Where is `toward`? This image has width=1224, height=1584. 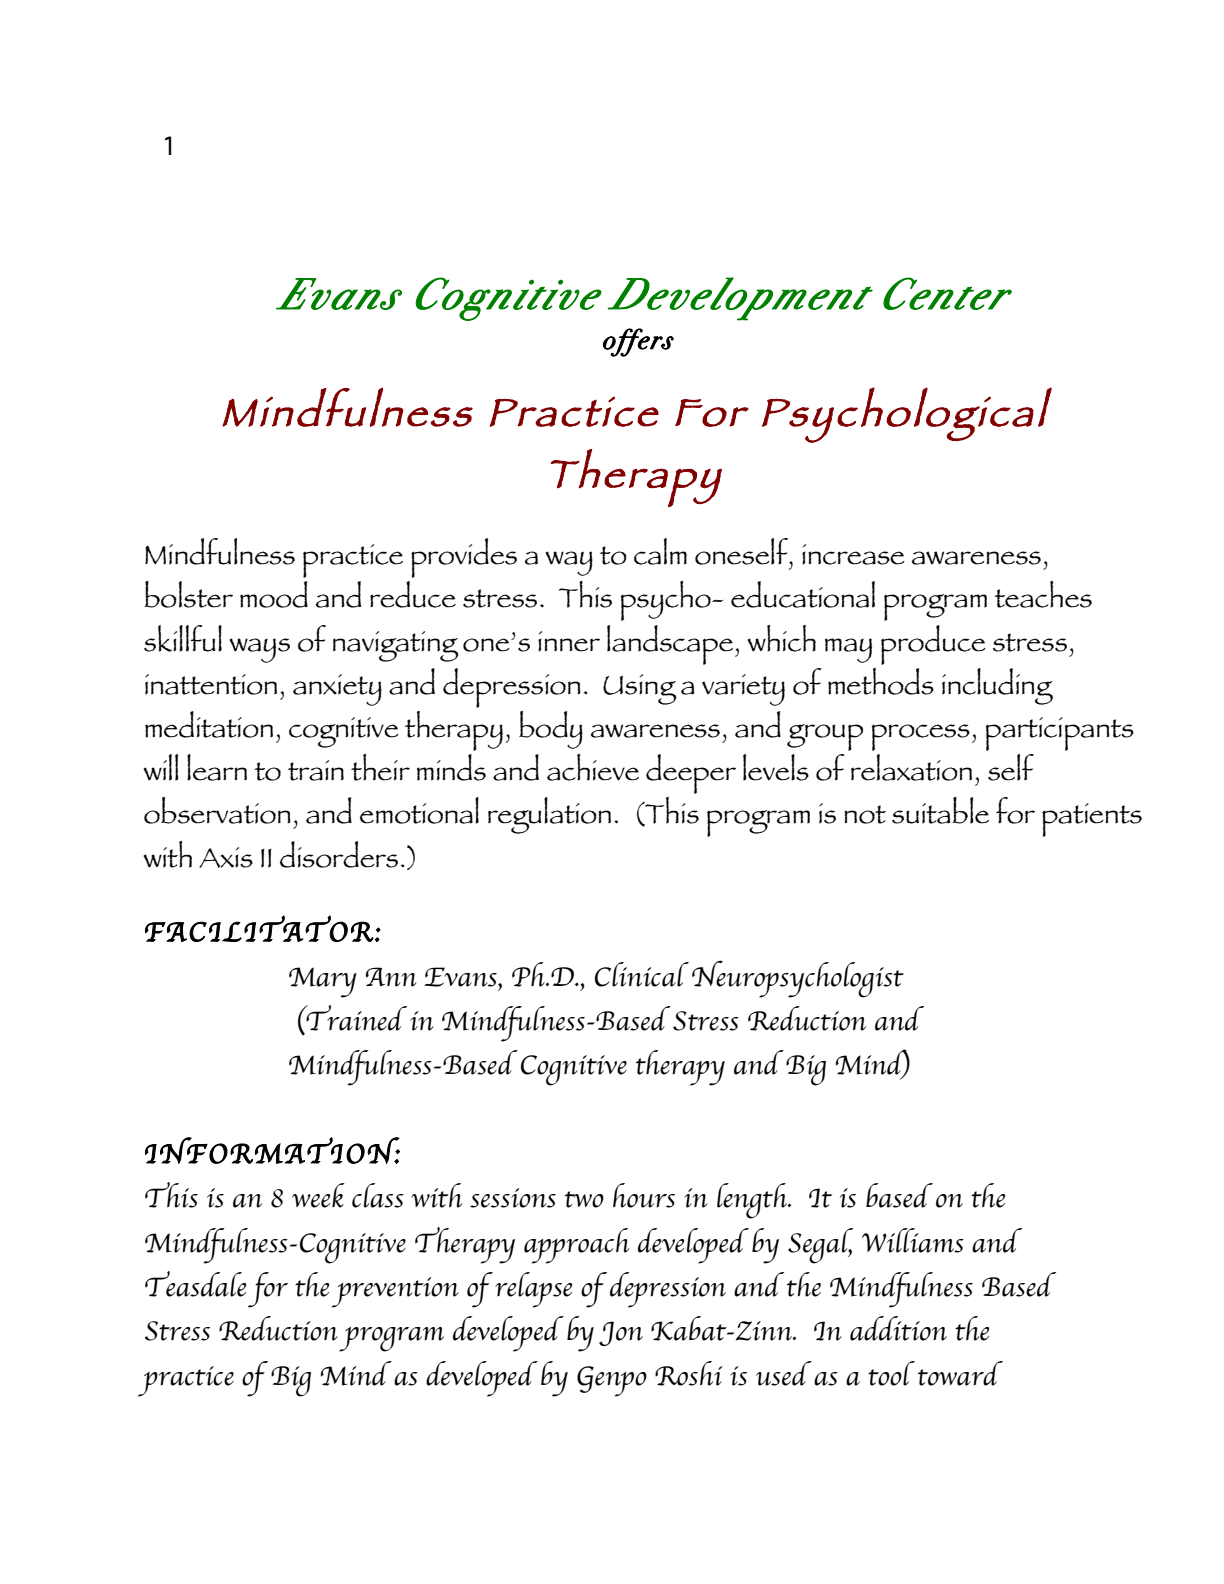
toward is located at coordinates (960, 1373).
